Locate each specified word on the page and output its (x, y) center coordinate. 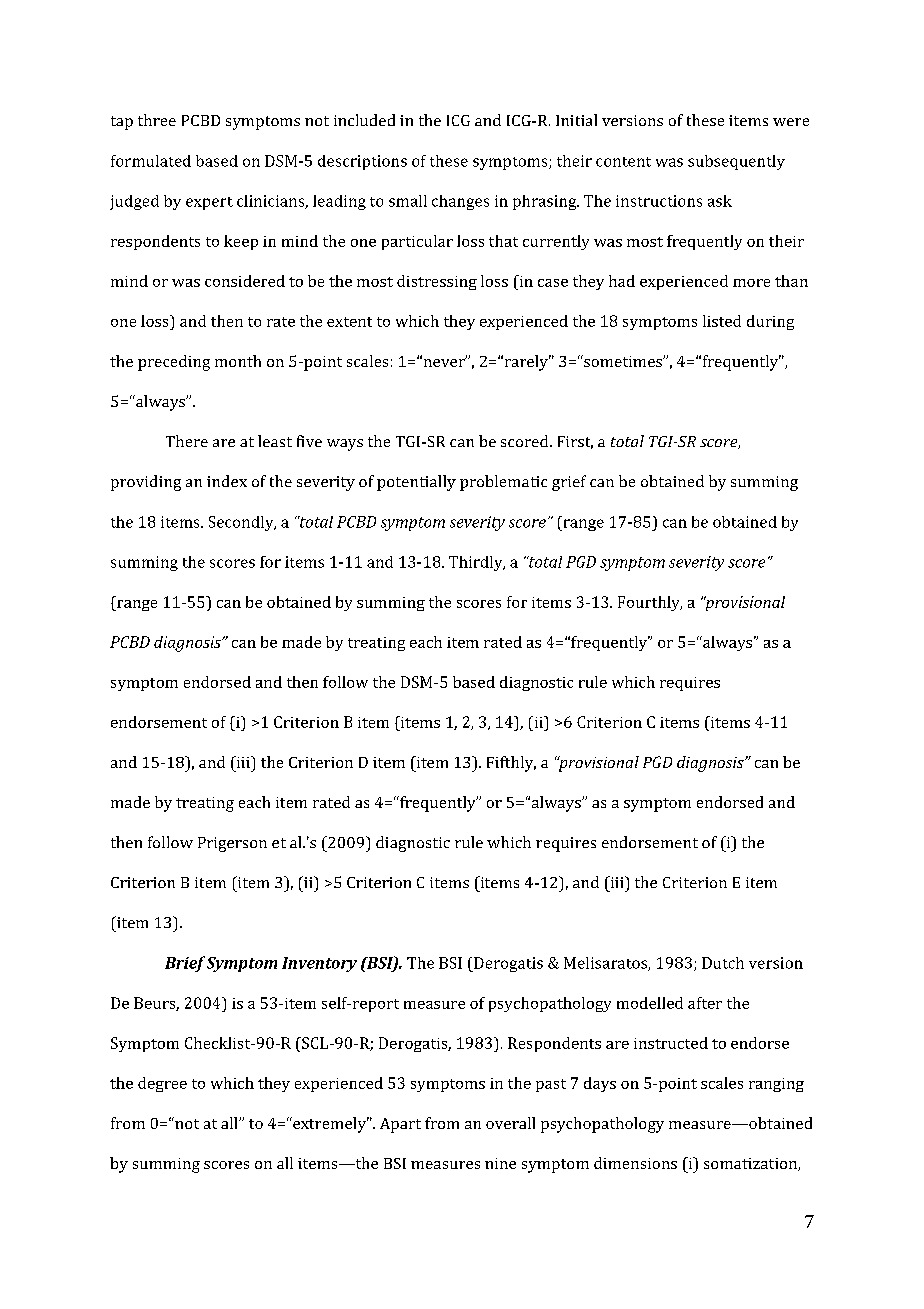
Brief (185, 964)
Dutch (723, 963)
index (227, 481)
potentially (416, 483)
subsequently (736, 162)
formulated (151, 161)
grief (569, 483)
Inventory (319, 964)
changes (460, 202)
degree (162, 1084)
